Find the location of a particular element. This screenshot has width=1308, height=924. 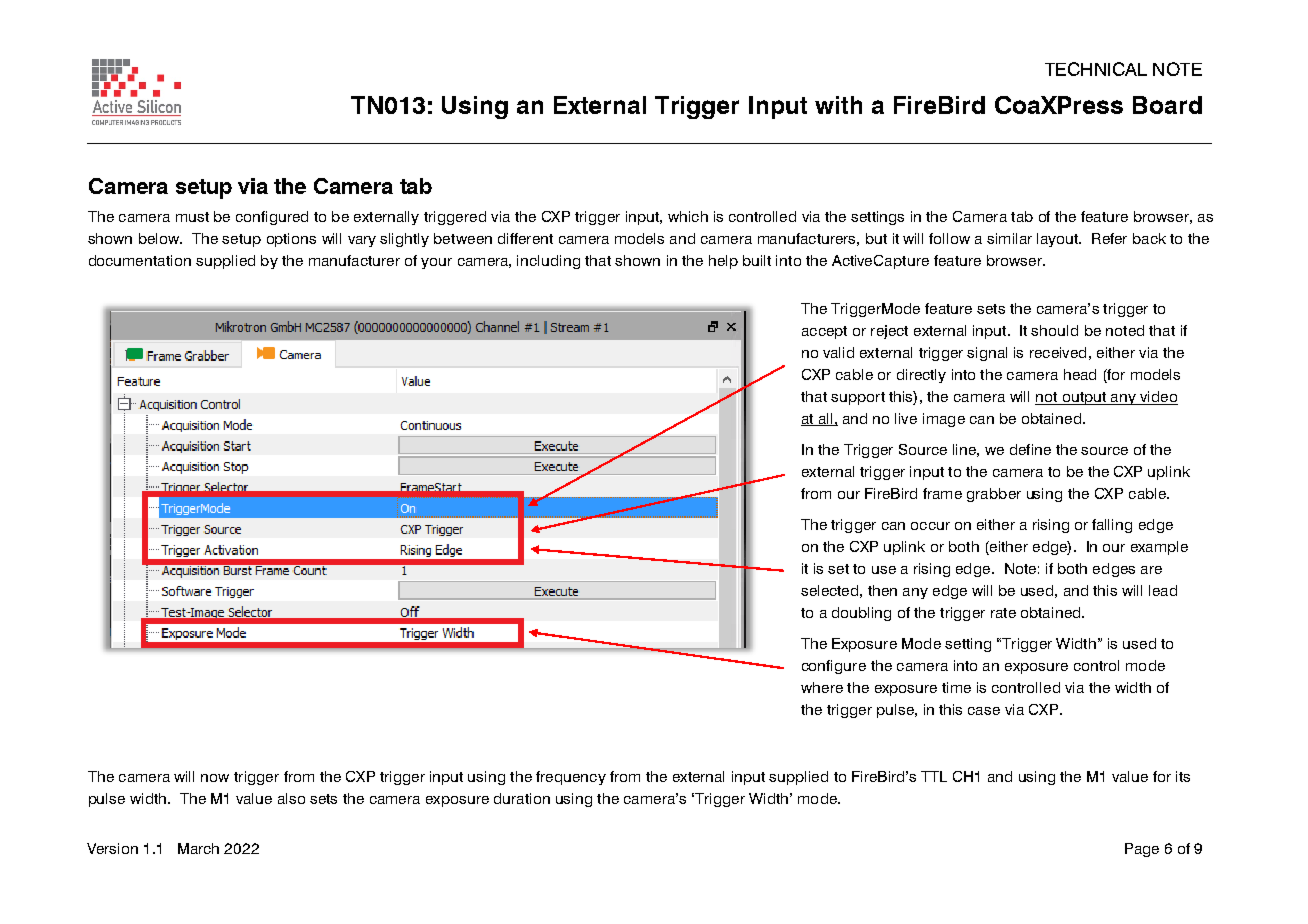

help is located at coordinates (723, 262).
